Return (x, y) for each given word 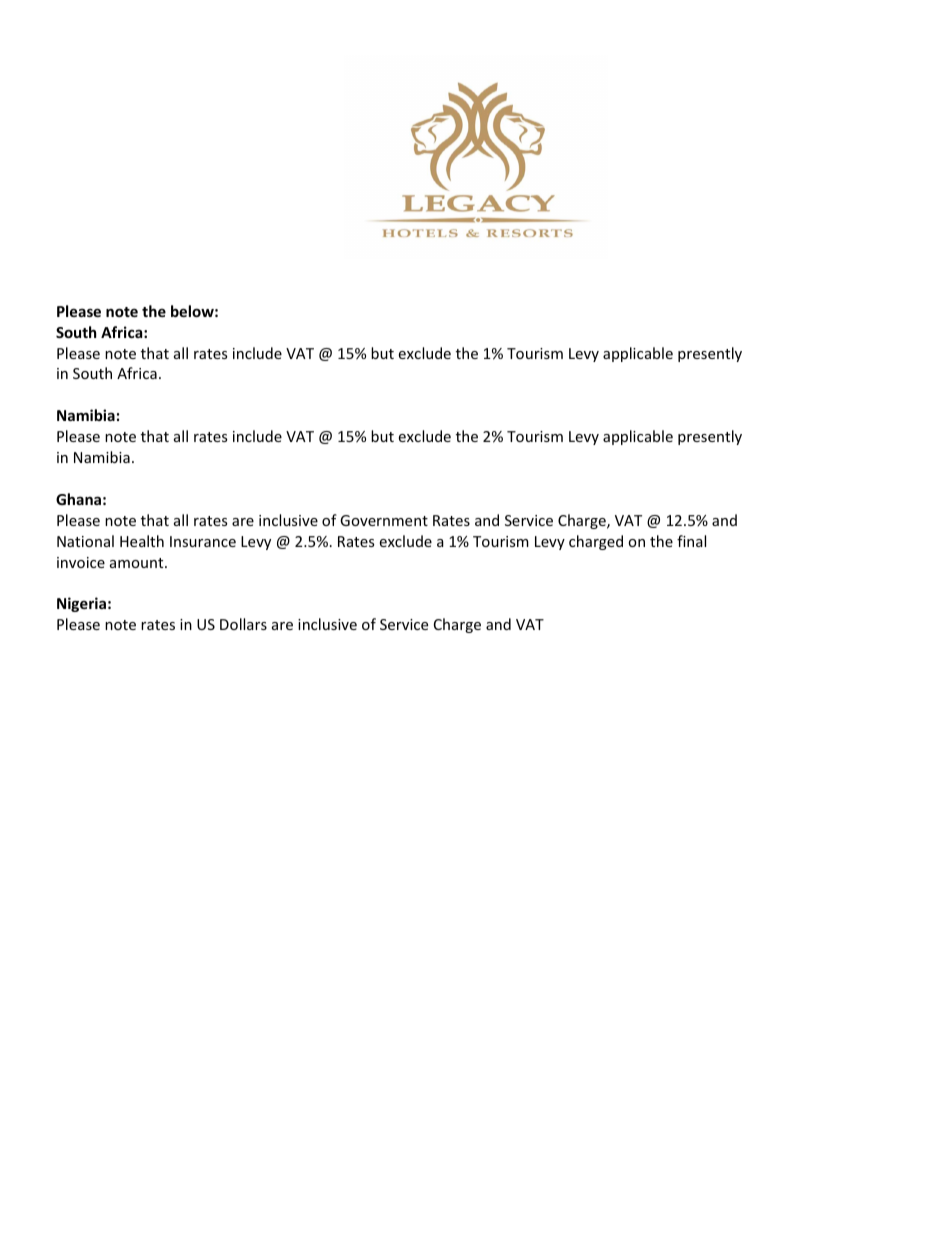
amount (138, 563)
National (85, 541)
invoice (81, 562)
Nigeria (81, 604)
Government (384, 520)
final (691, 541)
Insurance (203, 541)
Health (142, 541)
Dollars (243, 624)
